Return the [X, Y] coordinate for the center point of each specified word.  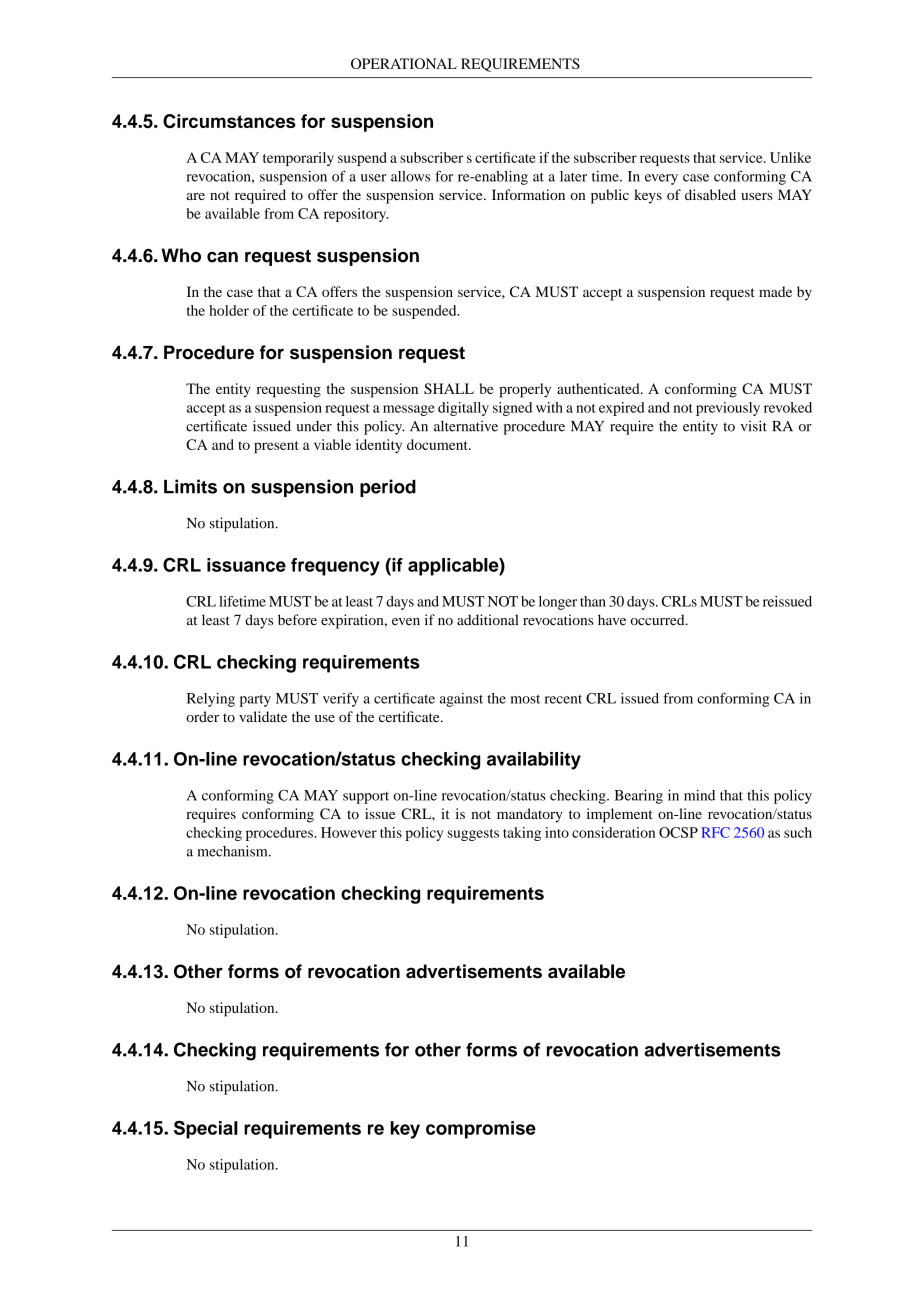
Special [206, 1130]
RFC [715, 832]
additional [487, 620]
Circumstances [229, 121]
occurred [658, 620]
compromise [481, 1130]
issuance [246, 565]
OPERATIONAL [404, 63]
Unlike [790, 157]
